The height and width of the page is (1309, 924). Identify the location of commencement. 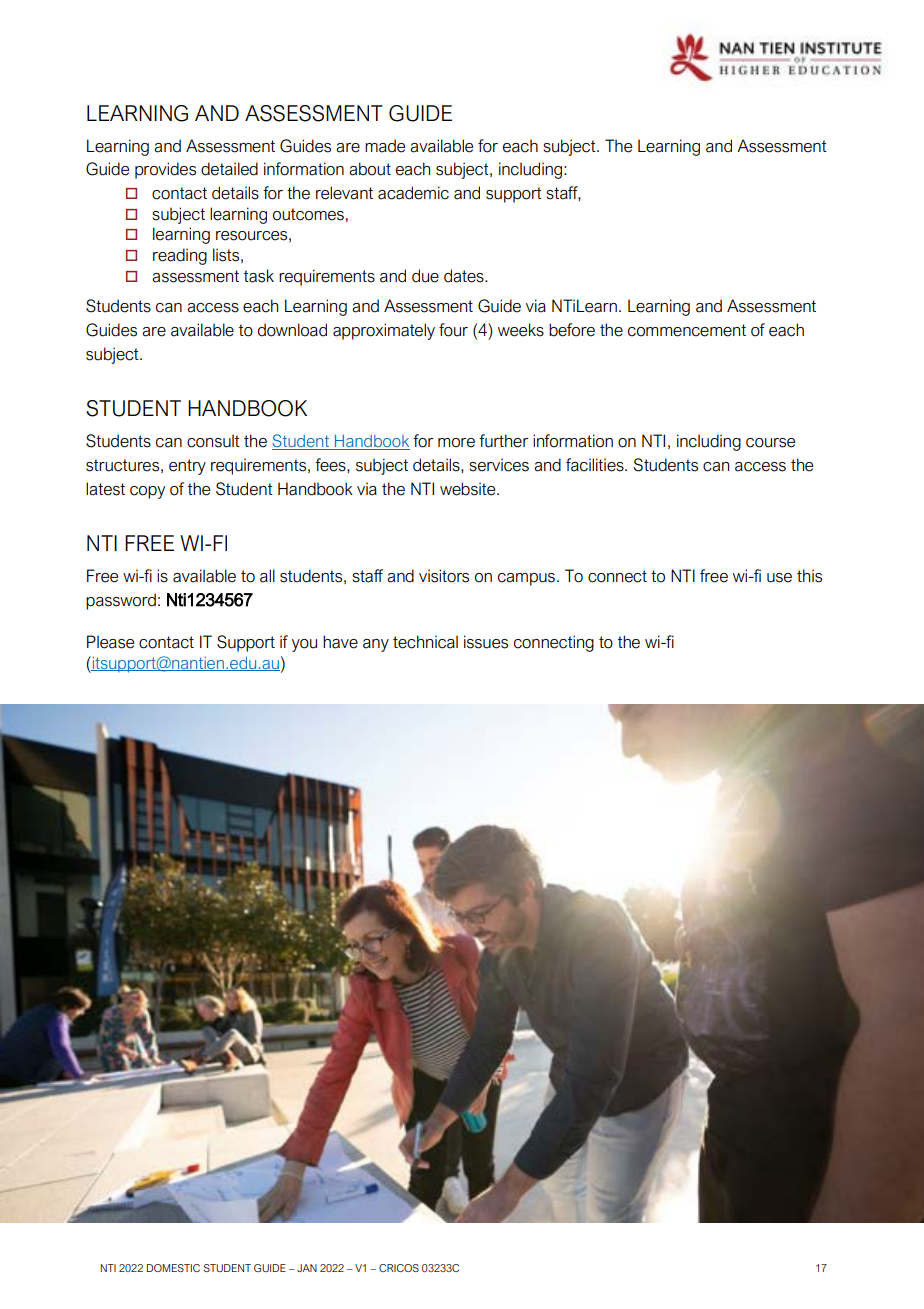
(687, 330).
